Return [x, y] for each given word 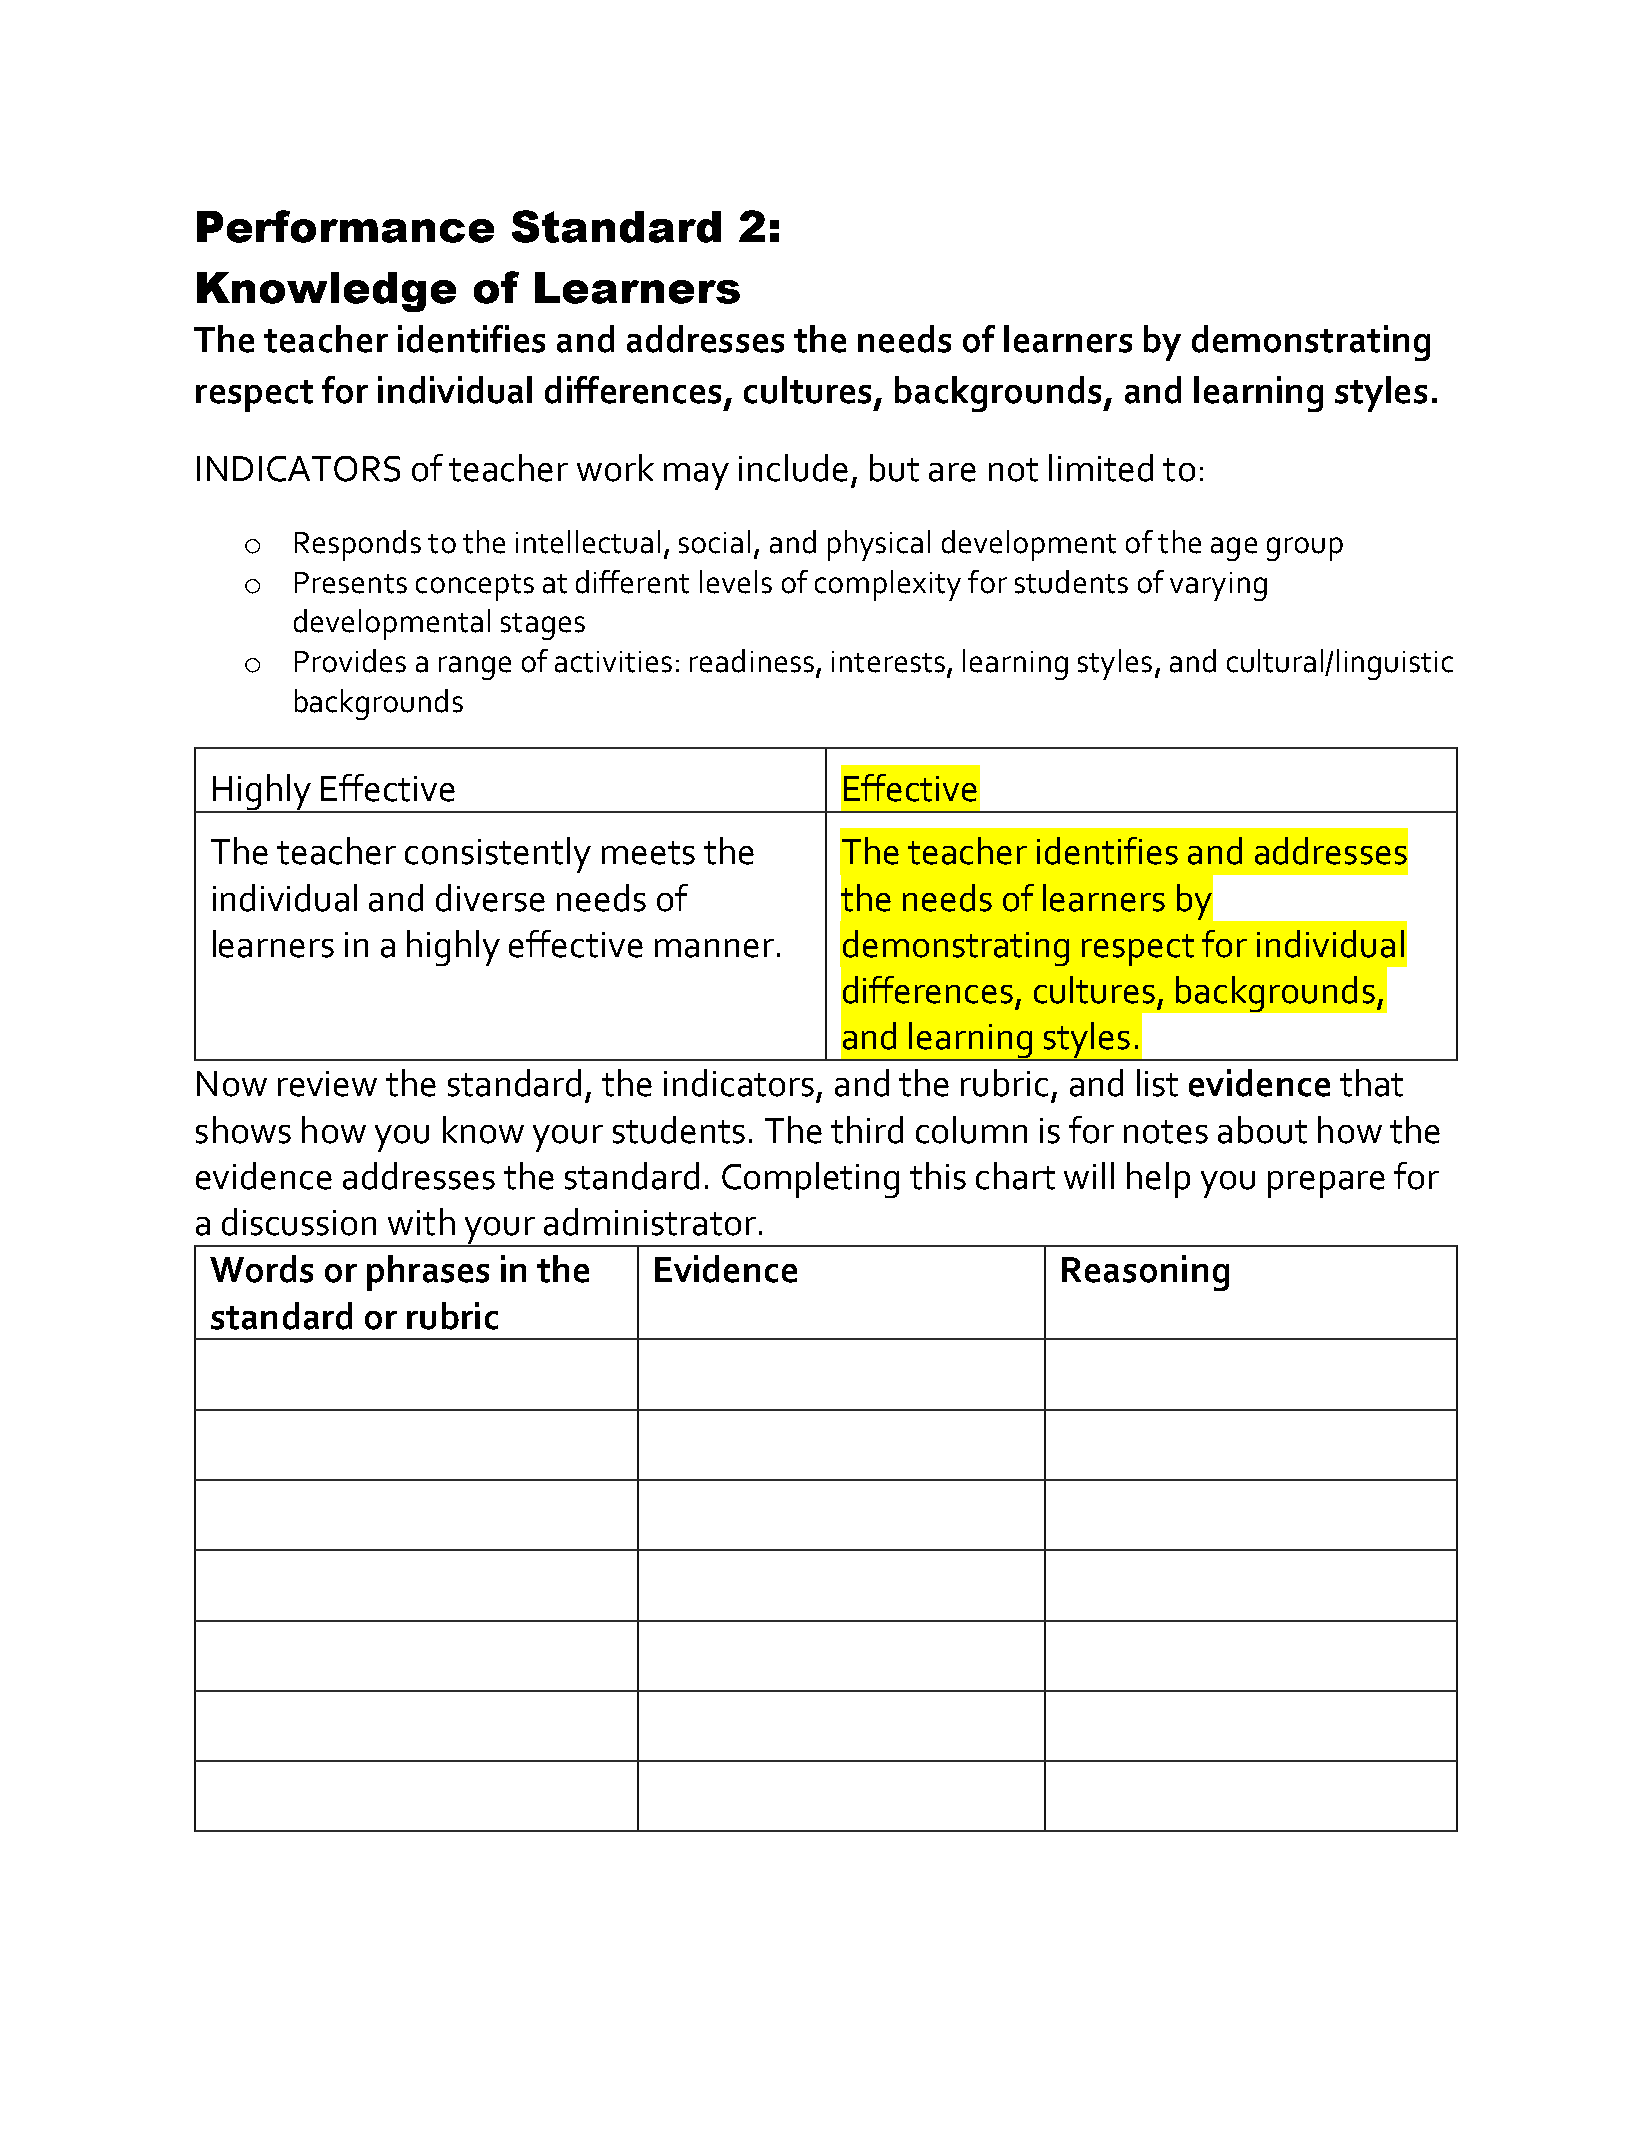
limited [1101, 468]
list [1157, 1083]
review [327, 1084]
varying [1218, 586]
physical [879, 545]
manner [714, 948]
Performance [345, 226]
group [1305, 549]
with [421, 1222]
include [793, 468]
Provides [350, 661]
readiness [752, 661]
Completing [810, 1180]
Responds [358, 545]
